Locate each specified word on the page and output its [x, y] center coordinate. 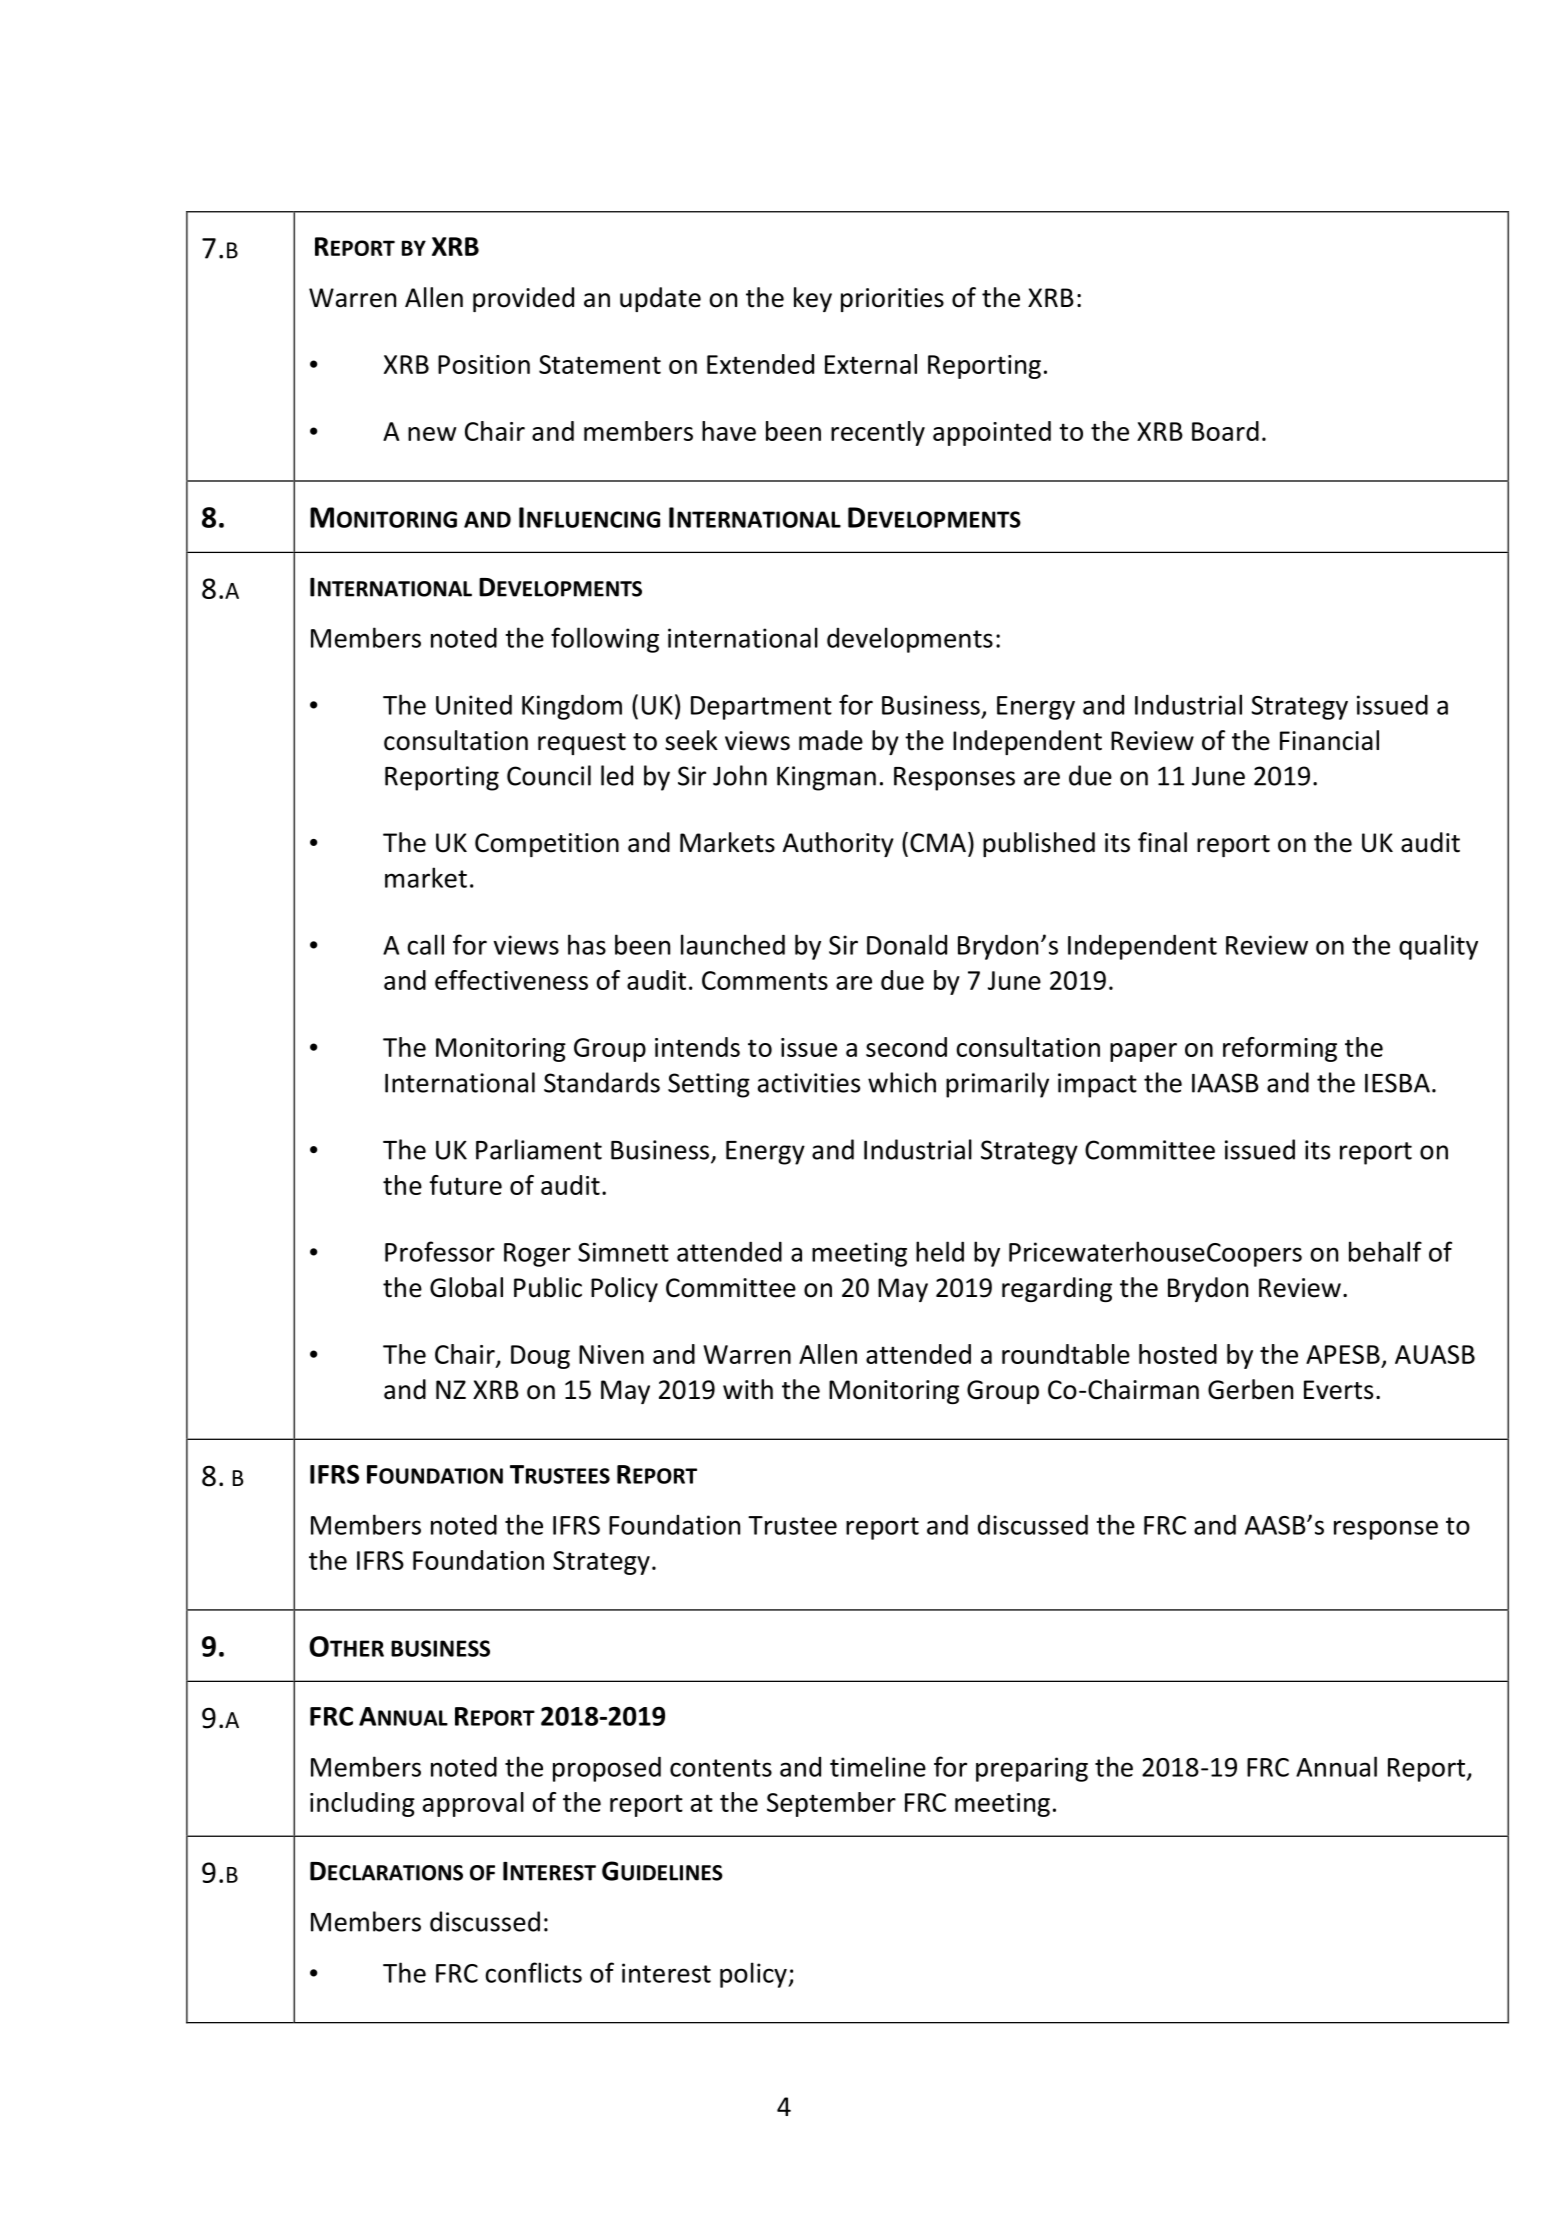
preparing [1032, 1769]
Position [484, 364]
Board [1225, 431]
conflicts [533, 1972]
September [831, 1804]
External [871, 364]
